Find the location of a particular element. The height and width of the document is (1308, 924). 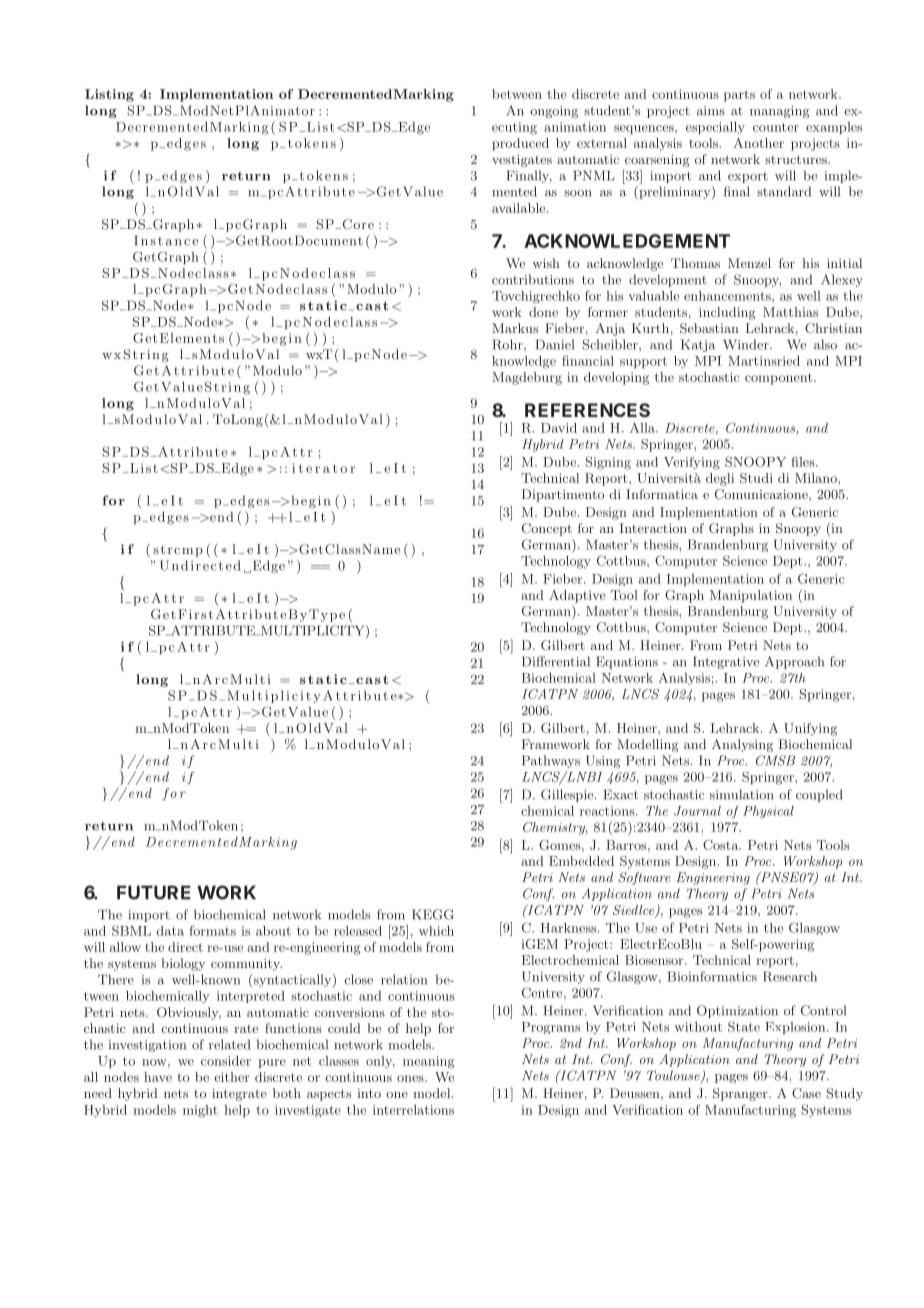

produced is located at coordinates (520, 144).
